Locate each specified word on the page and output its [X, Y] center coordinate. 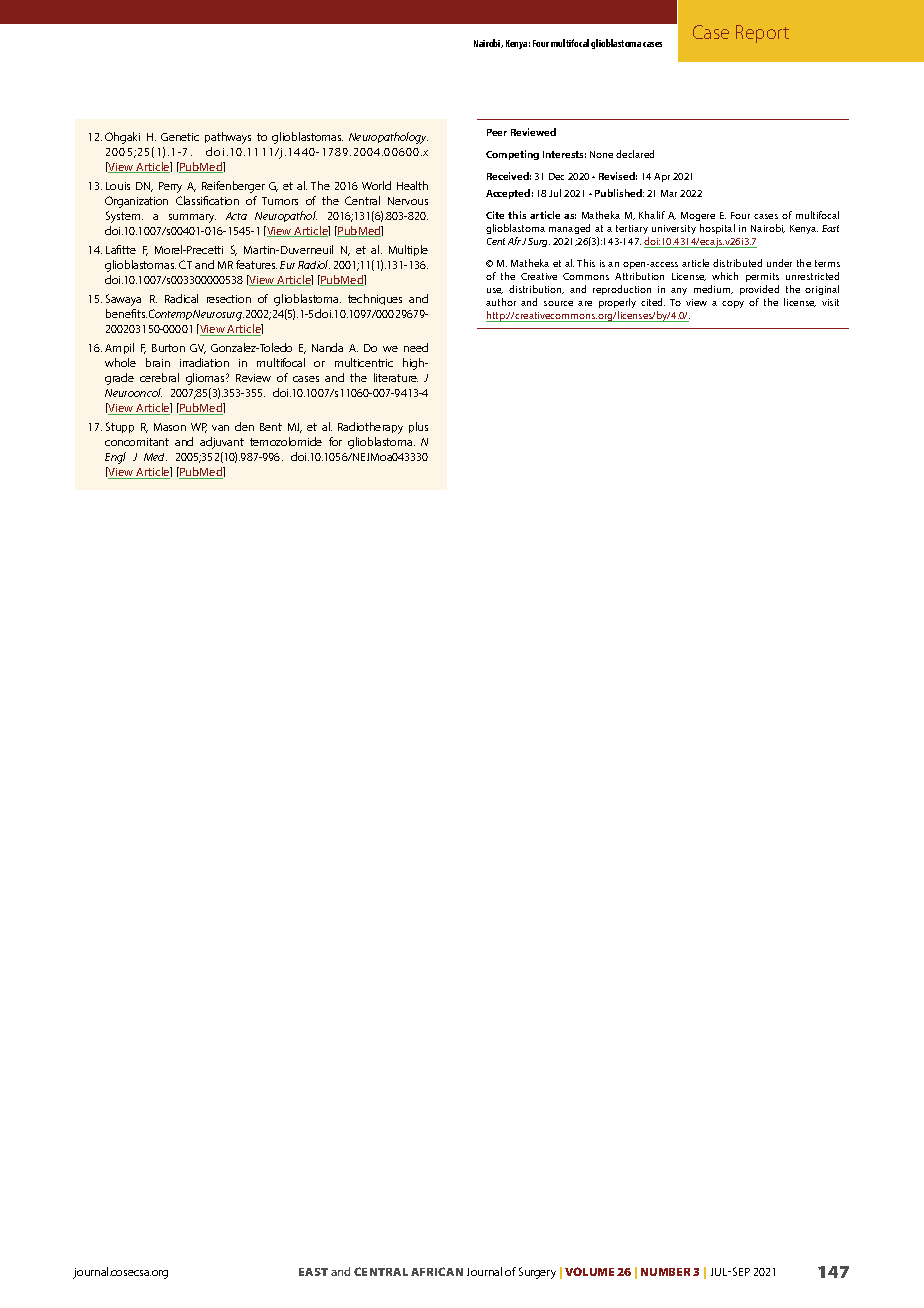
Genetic [180, 137]
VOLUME [589, 1271]
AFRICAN [437, 1271]
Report [762, 34]
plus [418, 427]
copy [733, 304]
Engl [115, 458]
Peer [497, 132]
